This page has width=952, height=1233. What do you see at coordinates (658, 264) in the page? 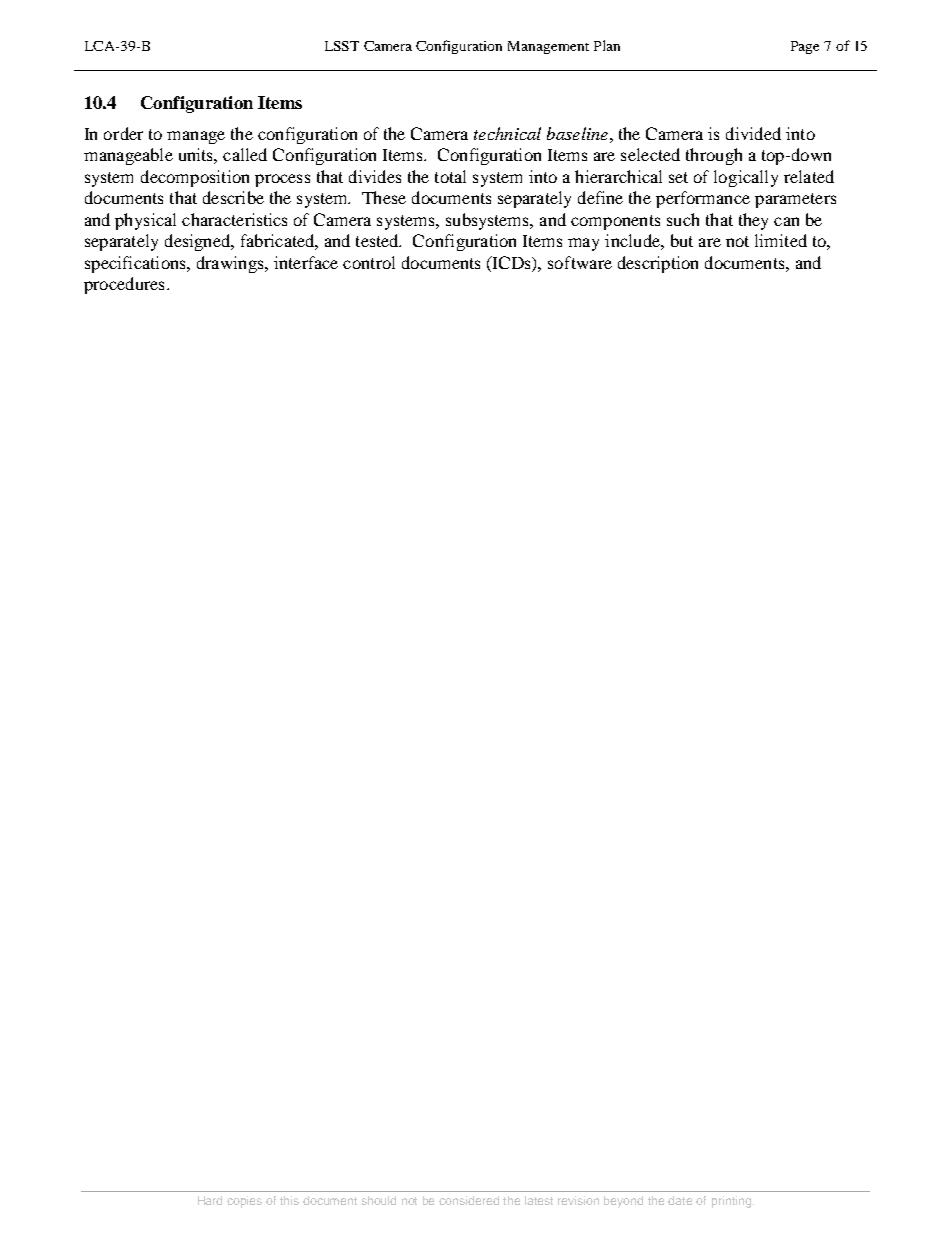
I see `description` at bounding box center [658, 264].
